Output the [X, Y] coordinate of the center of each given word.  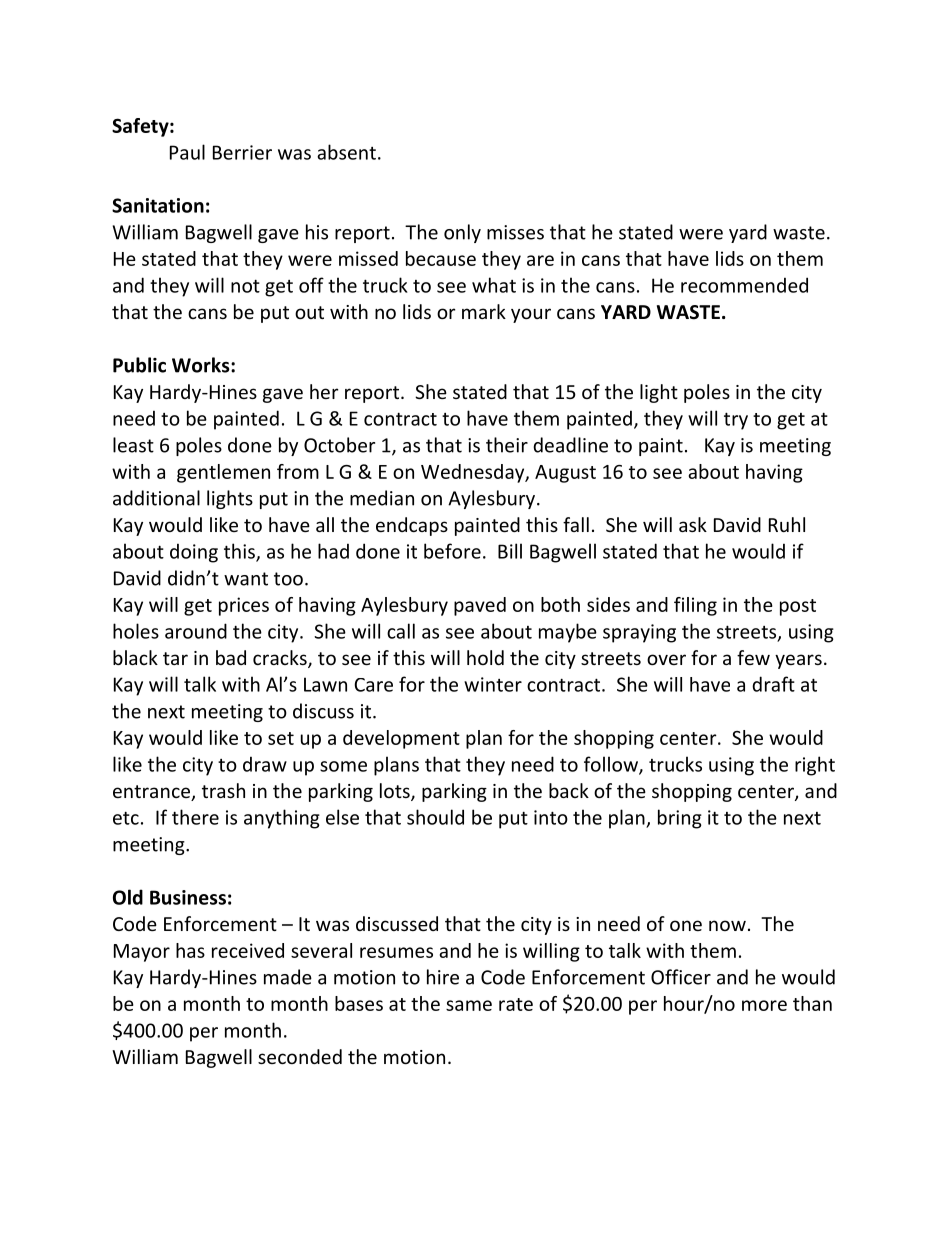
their [507, 445]
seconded [300, 1056]
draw [265, 764]
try [736, 421]
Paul [187, 152]
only [462, 233]
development [401, 739]
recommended [744, 285]
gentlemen [223, 473]
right [815, 766]
